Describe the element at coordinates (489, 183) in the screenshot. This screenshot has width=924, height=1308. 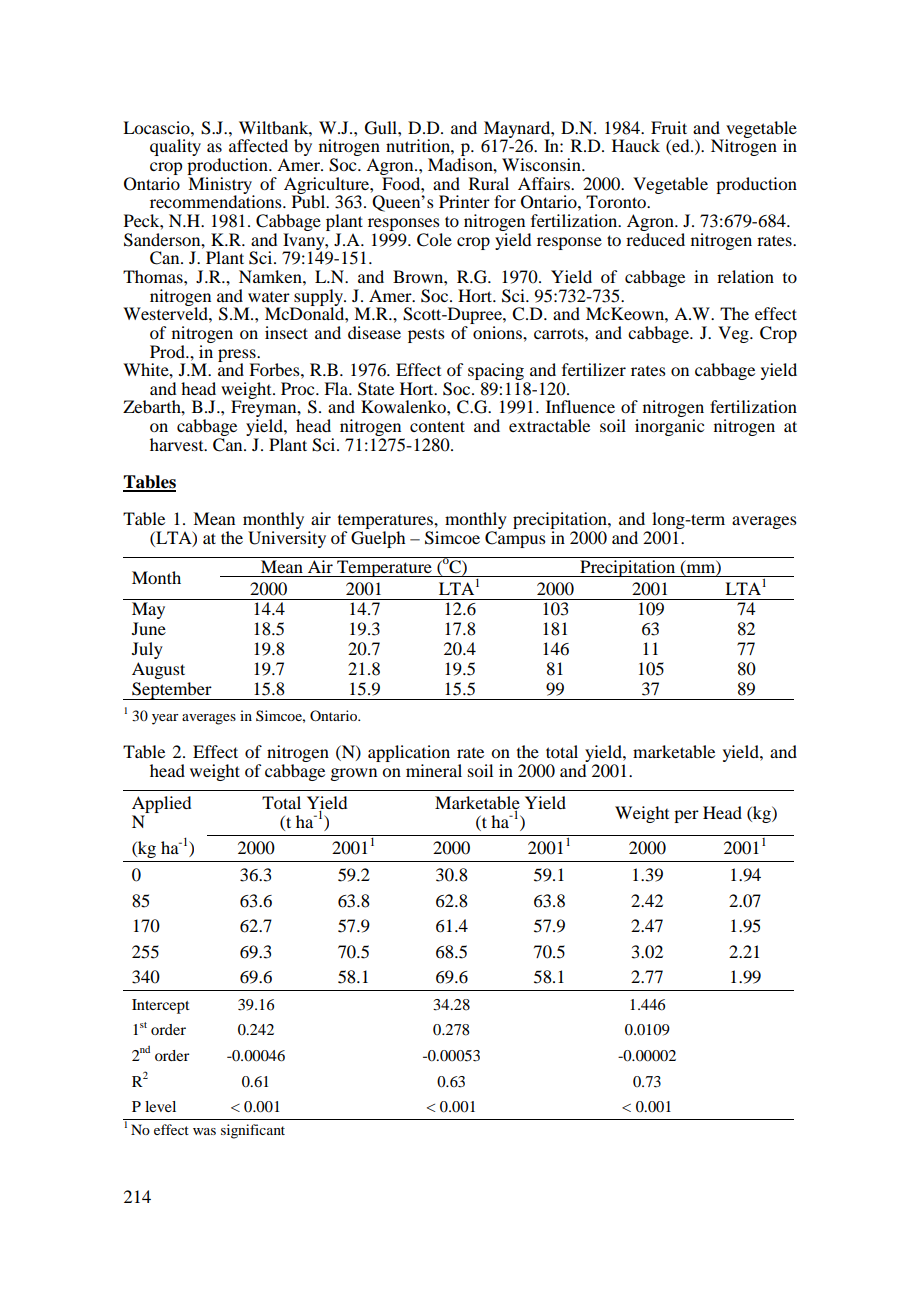
I see `Rural` at that location.
